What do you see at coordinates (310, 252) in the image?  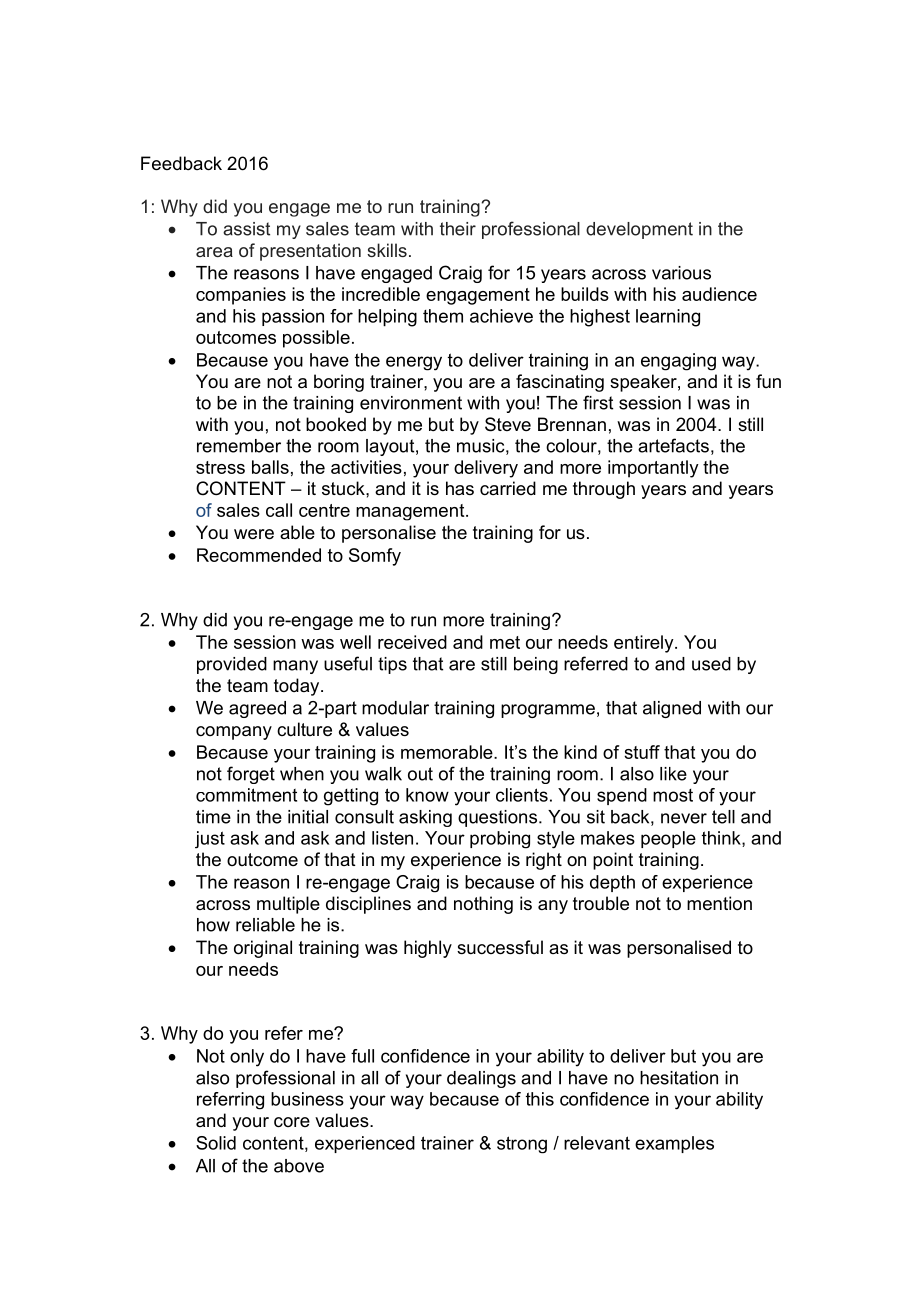 I see `presentation` at bounding box center [310, 252].
